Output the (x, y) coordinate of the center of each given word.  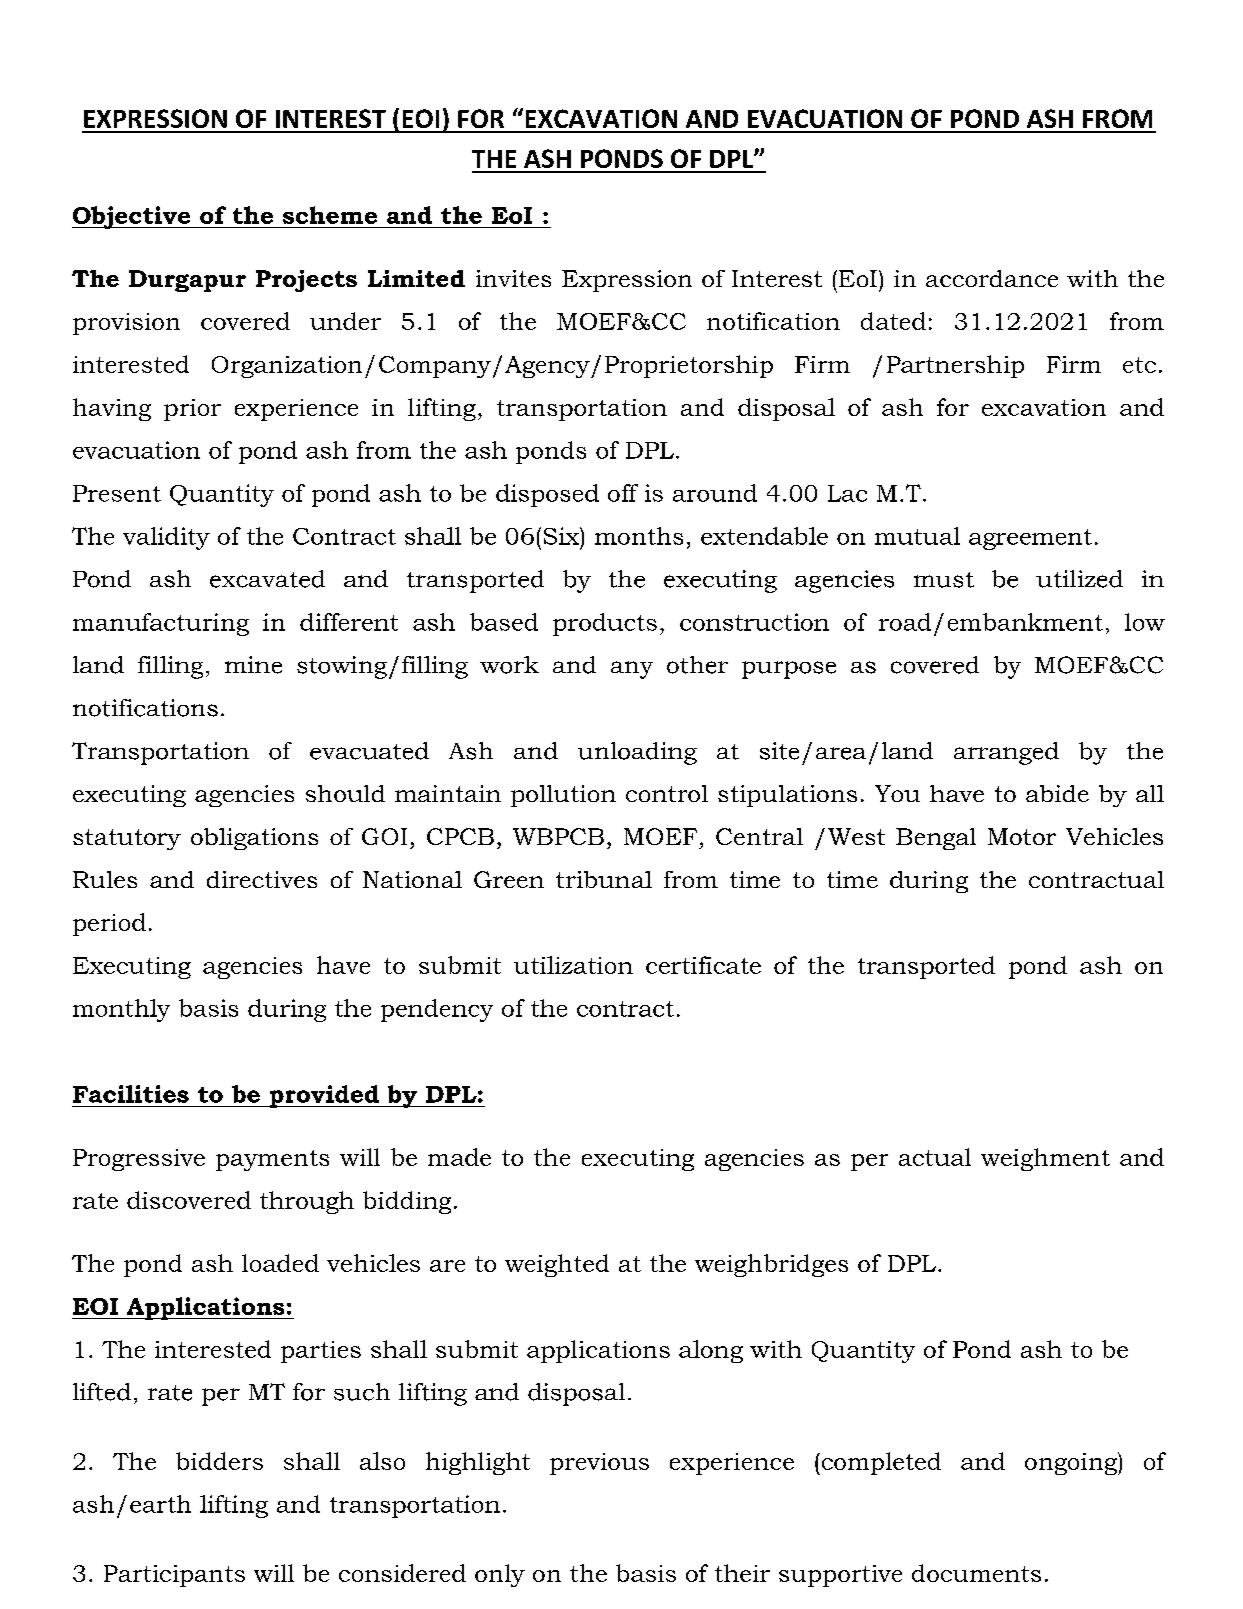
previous (599, 1464)
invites (513, 278)
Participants (174, 1576)
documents (976, 1573)
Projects (306, 281)
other (697, 665)
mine (253, 665)
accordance (992, 278)
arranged (1006, 753)
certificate (703, 965)
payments (272, 1160)
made (459, 1157)
